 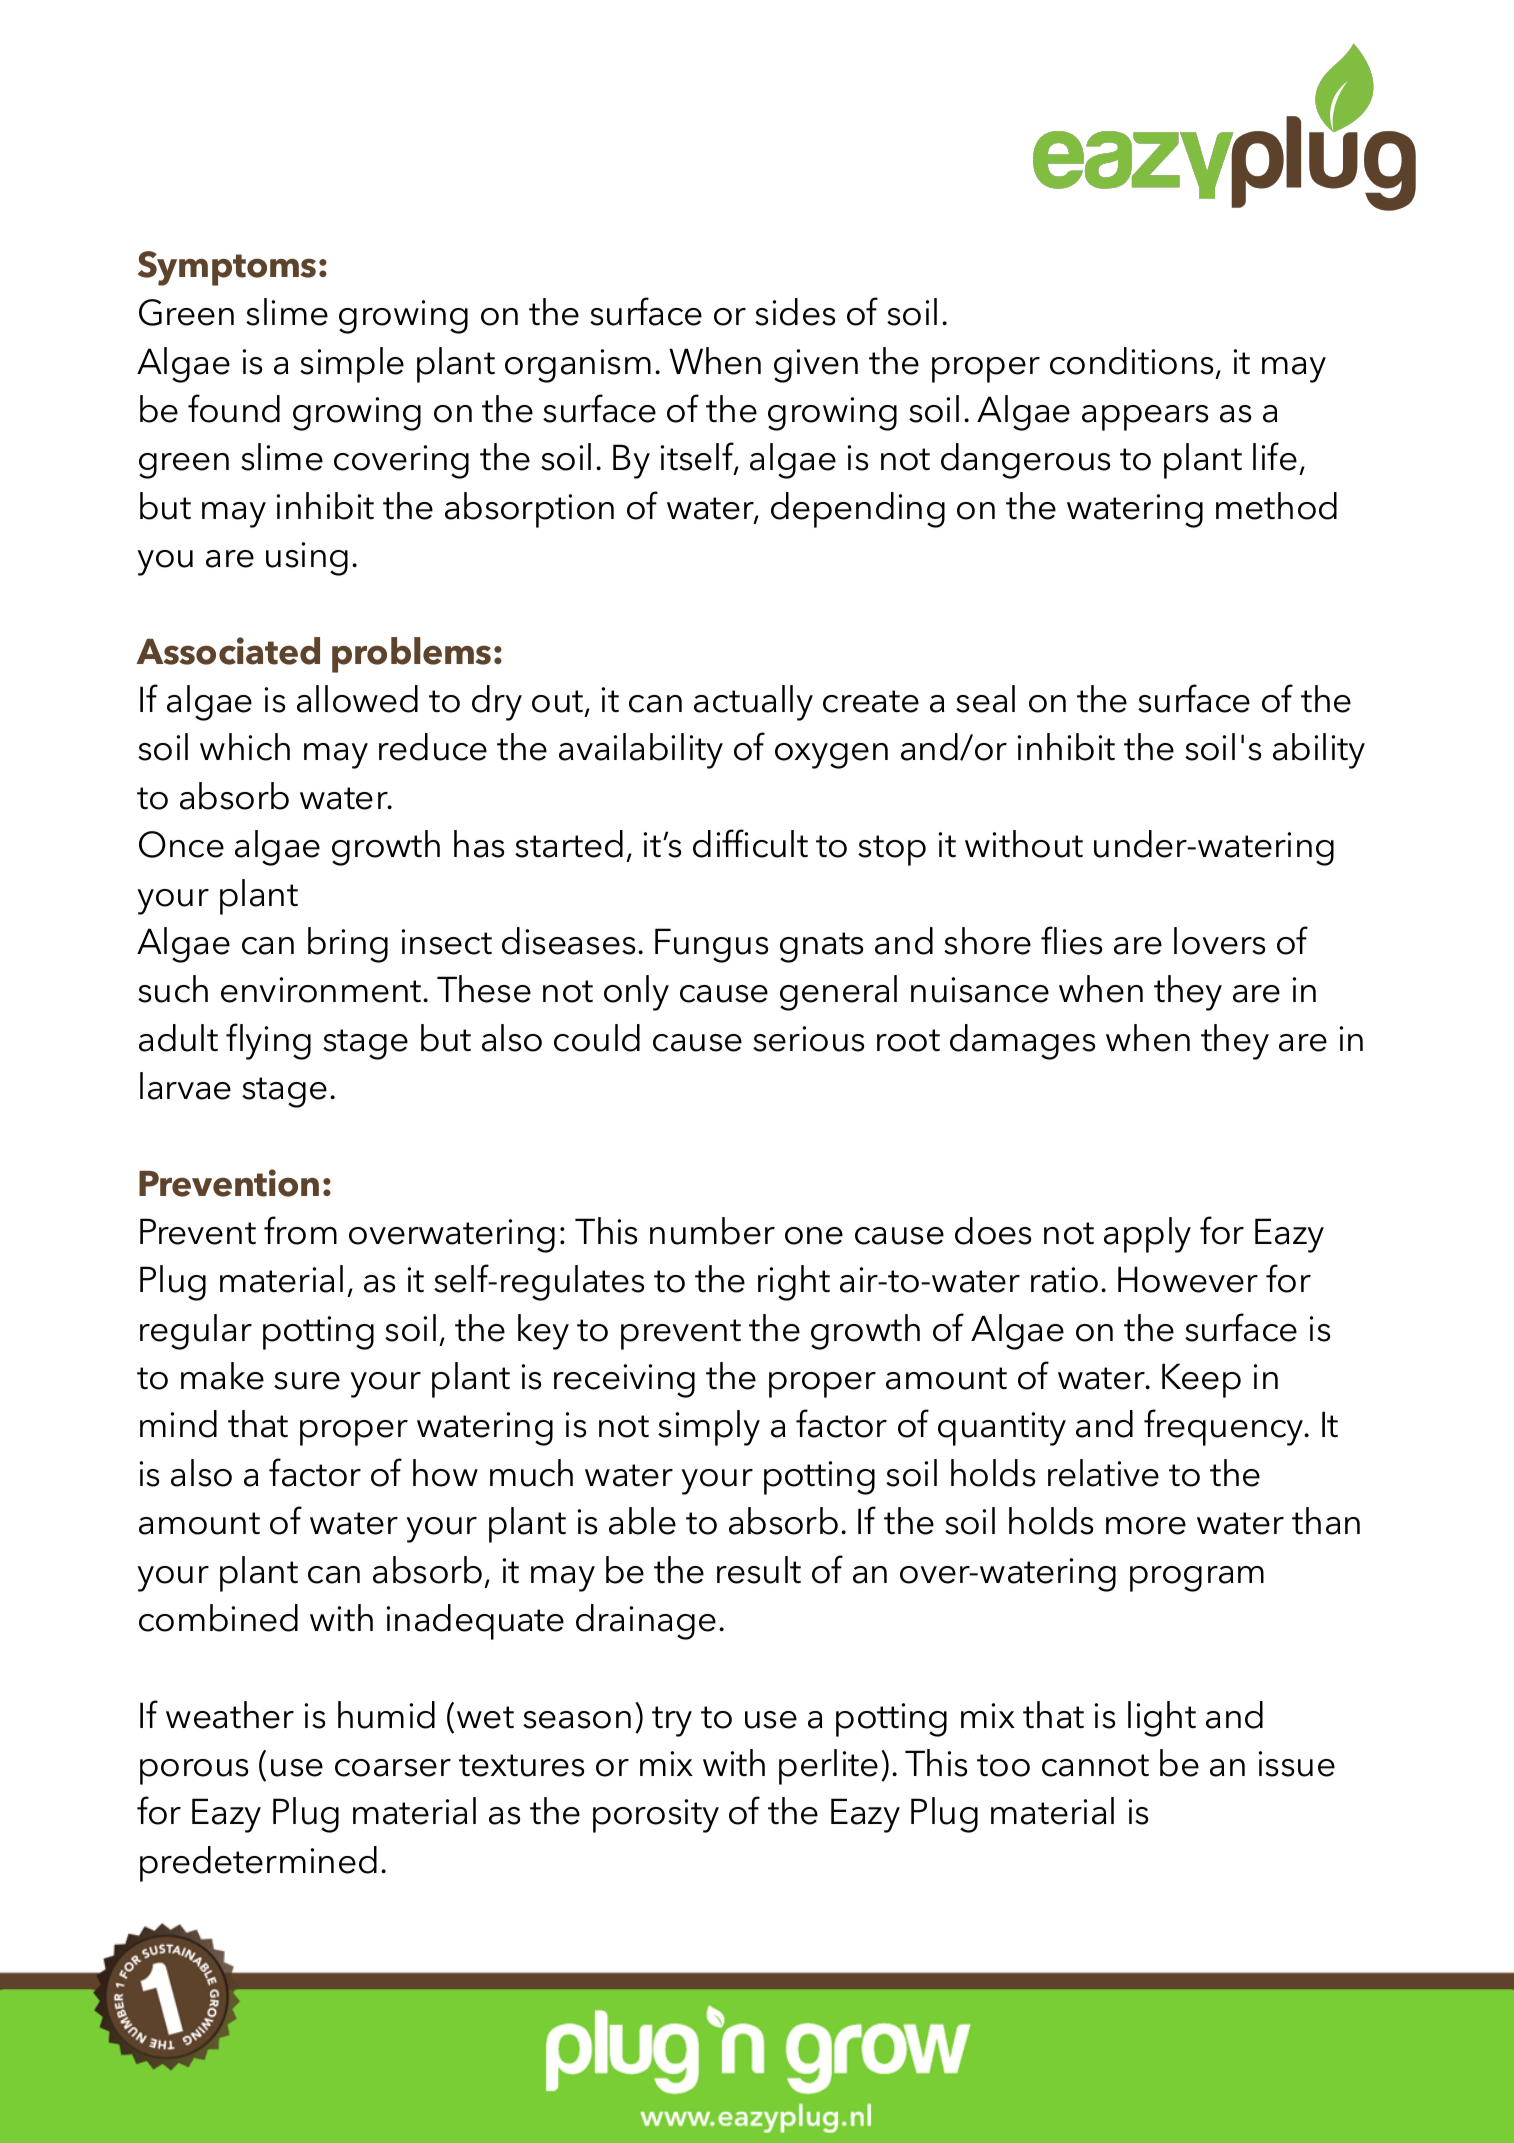 What do you see at coordinates (1131, 361) in the screenshot?
I see `conditions` at bounding box center [1131, 361].
